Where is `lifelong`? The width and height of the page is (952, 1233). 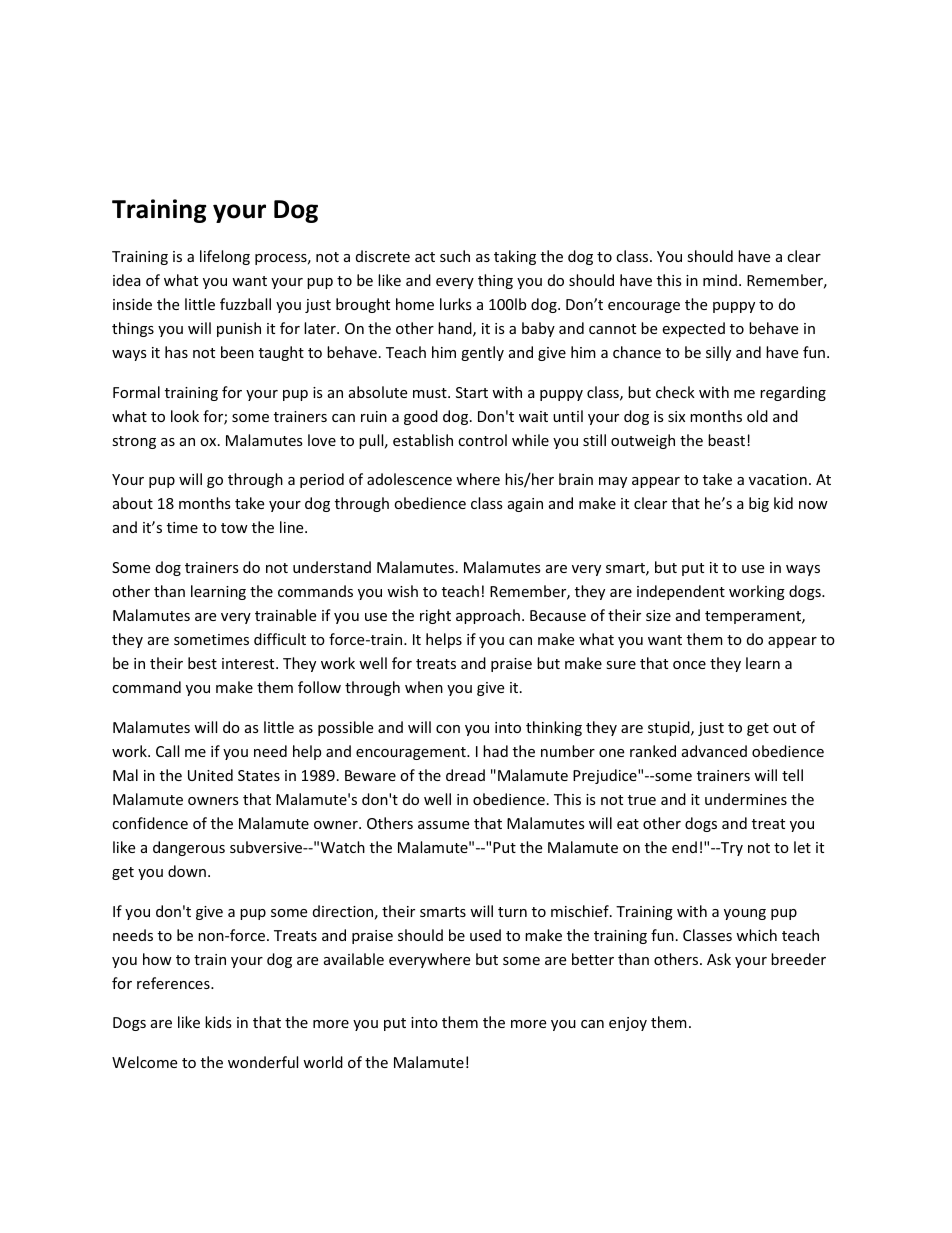
lifelong is located at coordinates (225, 257).
